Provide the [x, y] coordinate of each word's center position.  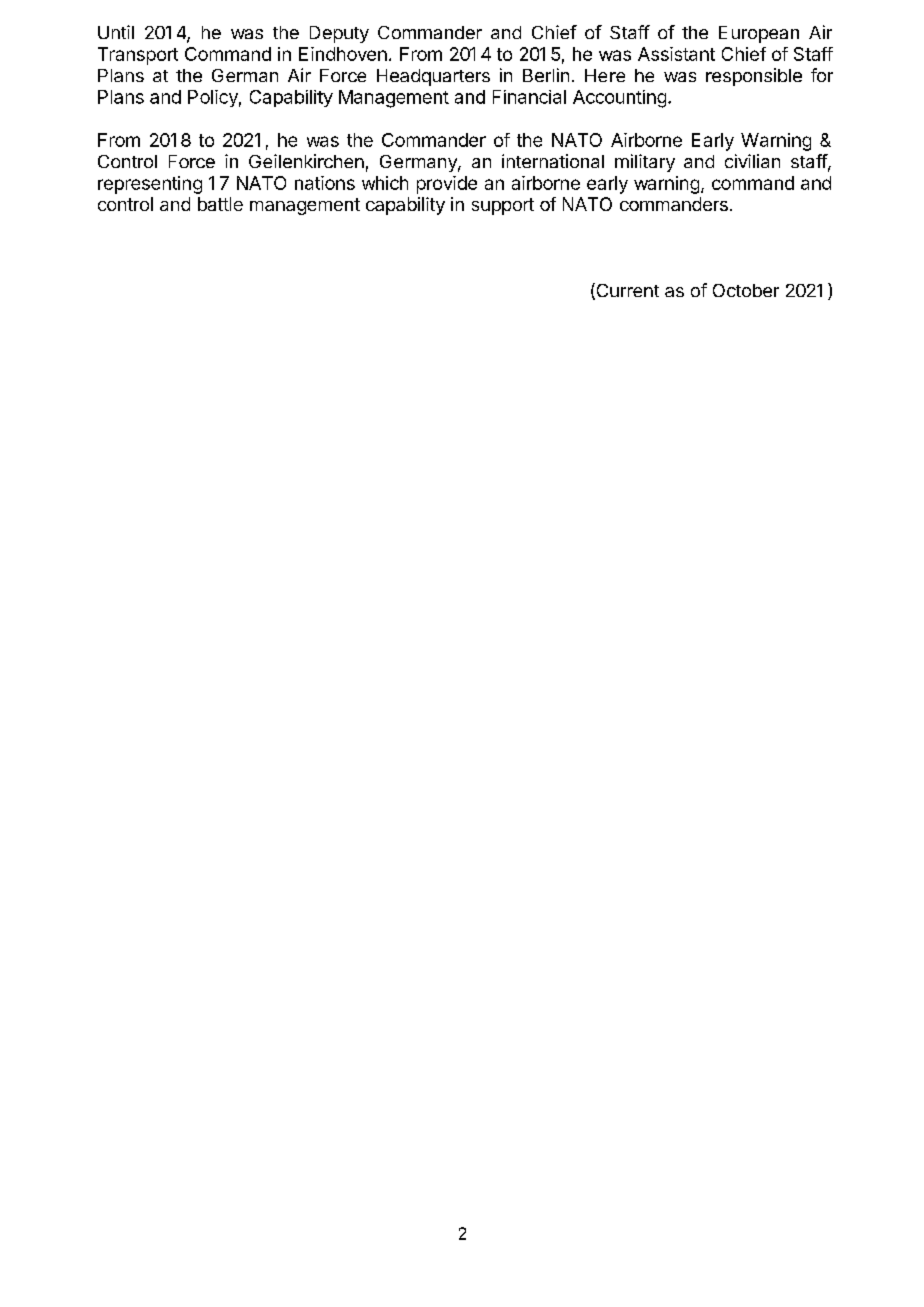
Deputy [339, 34]
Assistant [676, 54]
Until [116, 32]
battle [220, 204]
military [645, 163]
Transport [138, 56]
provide [447, 185]
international [553, 161]
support [503, 206]
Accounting [619, 99]
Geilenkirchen [306, 161]
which [385, 183]
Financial [529, 97]
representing [150, 185]
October [746, 290]
